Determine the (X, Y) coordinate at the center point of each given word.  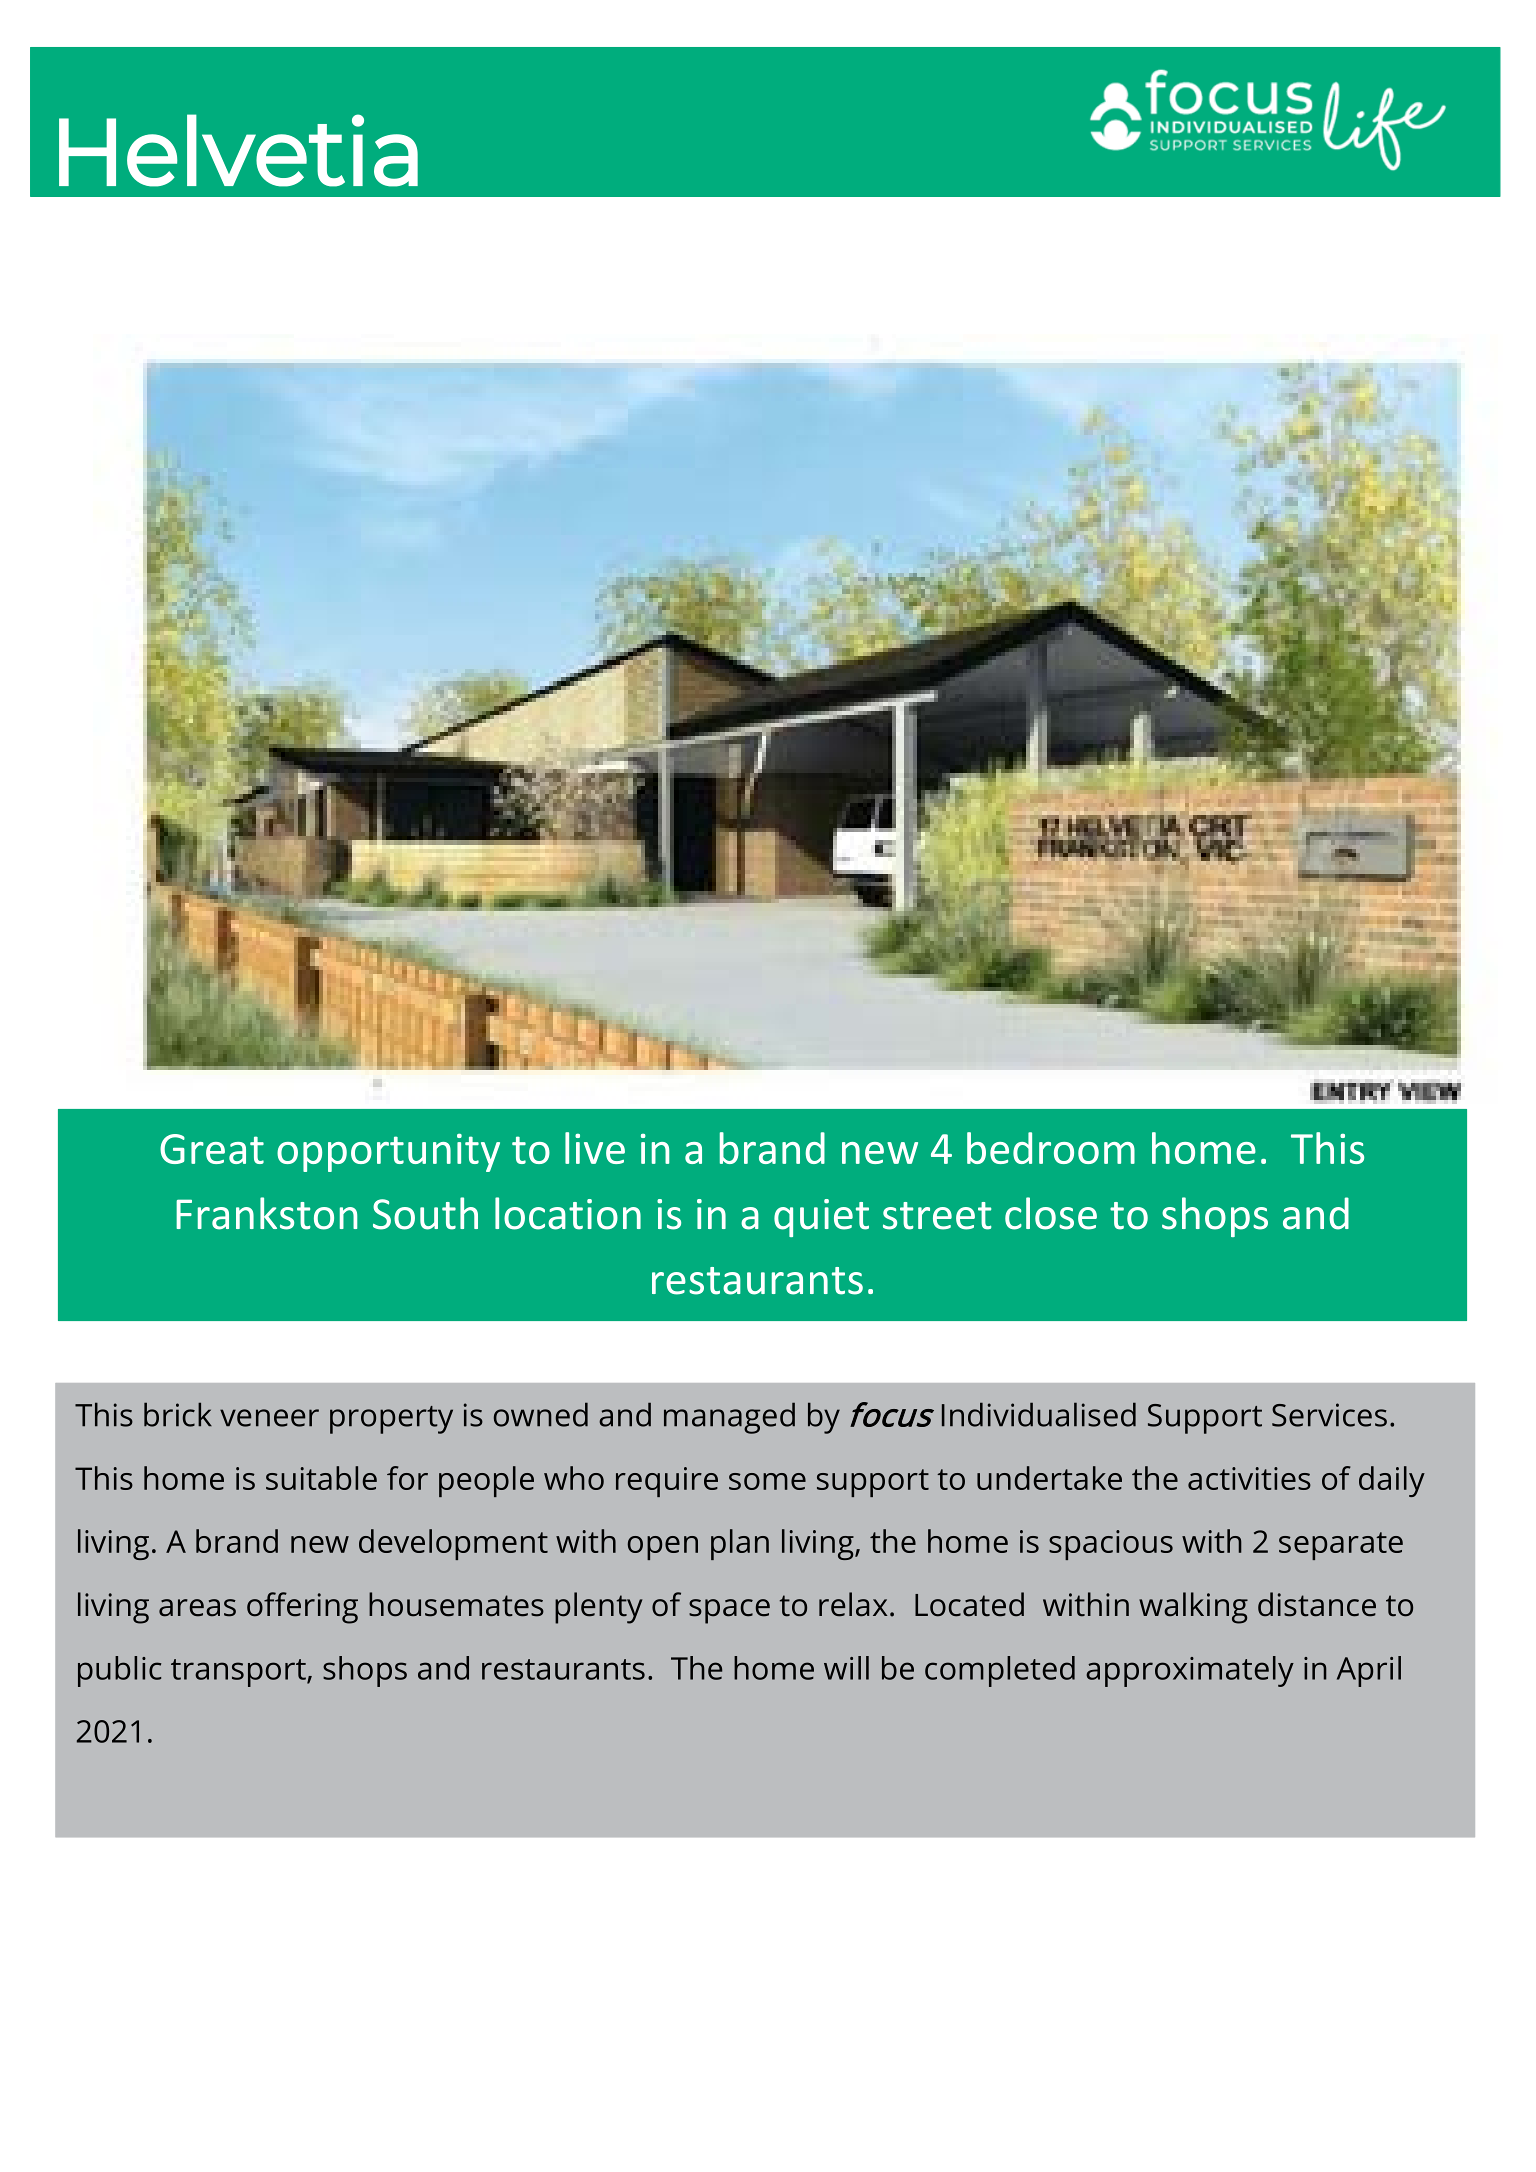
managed (729, 1418)
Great (212, 1149)
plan (740, 1544)
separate (1341, 1546)
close (1051, 1213)
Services (1329, 1415)
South (425, 1213)
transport (239, 1673)
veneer (269, 1418)
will (846, 1668)
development (453, 1544)
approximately (1190, 1671)
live (595, 1148)
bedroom (1051, 1148)
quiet (821, 1218)
